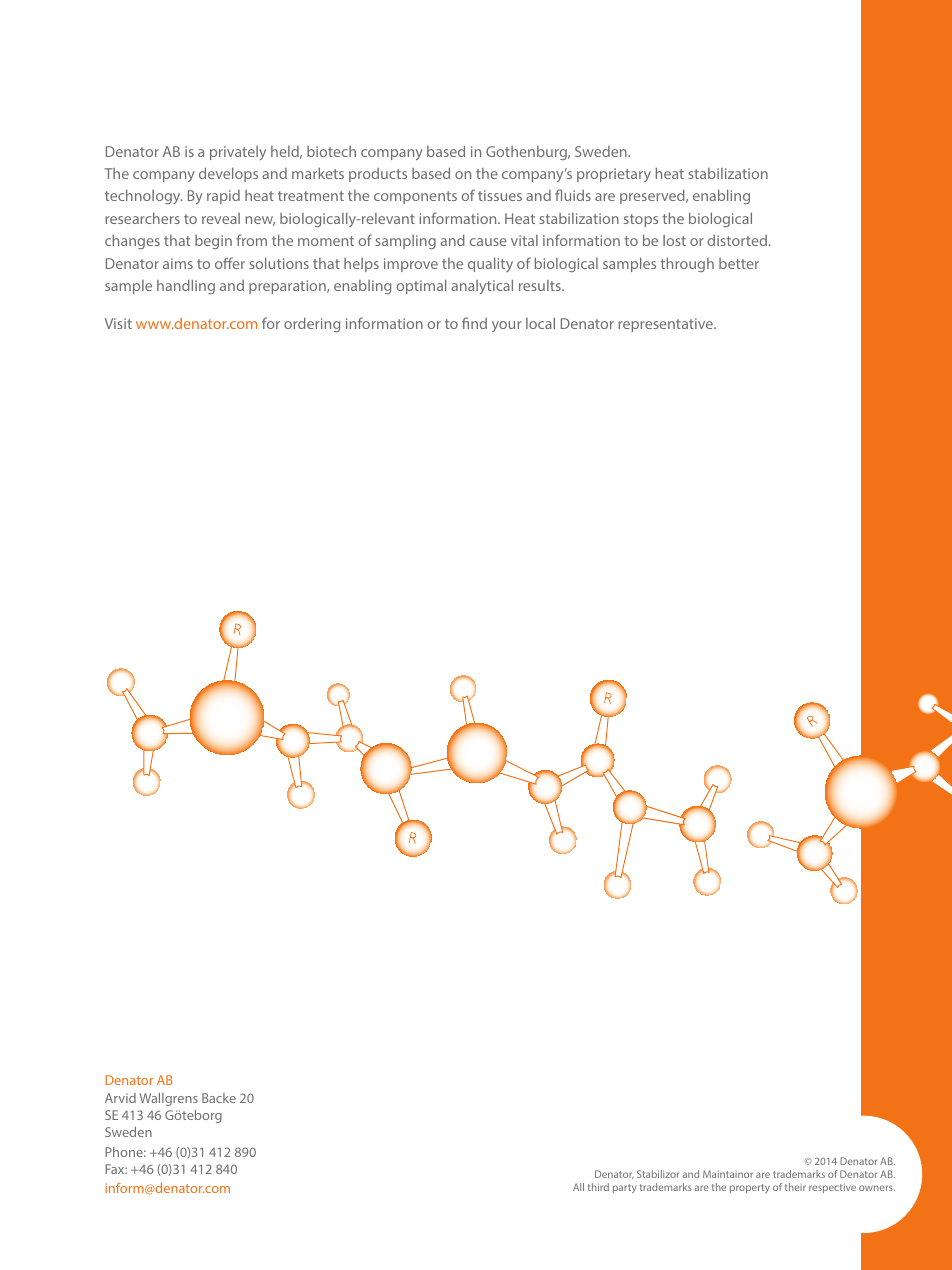 The image size is (952, 1270). What do you see at coordinates (228, 174) in the screenshot?
I see `develops` at bounding box center [228, 174].
